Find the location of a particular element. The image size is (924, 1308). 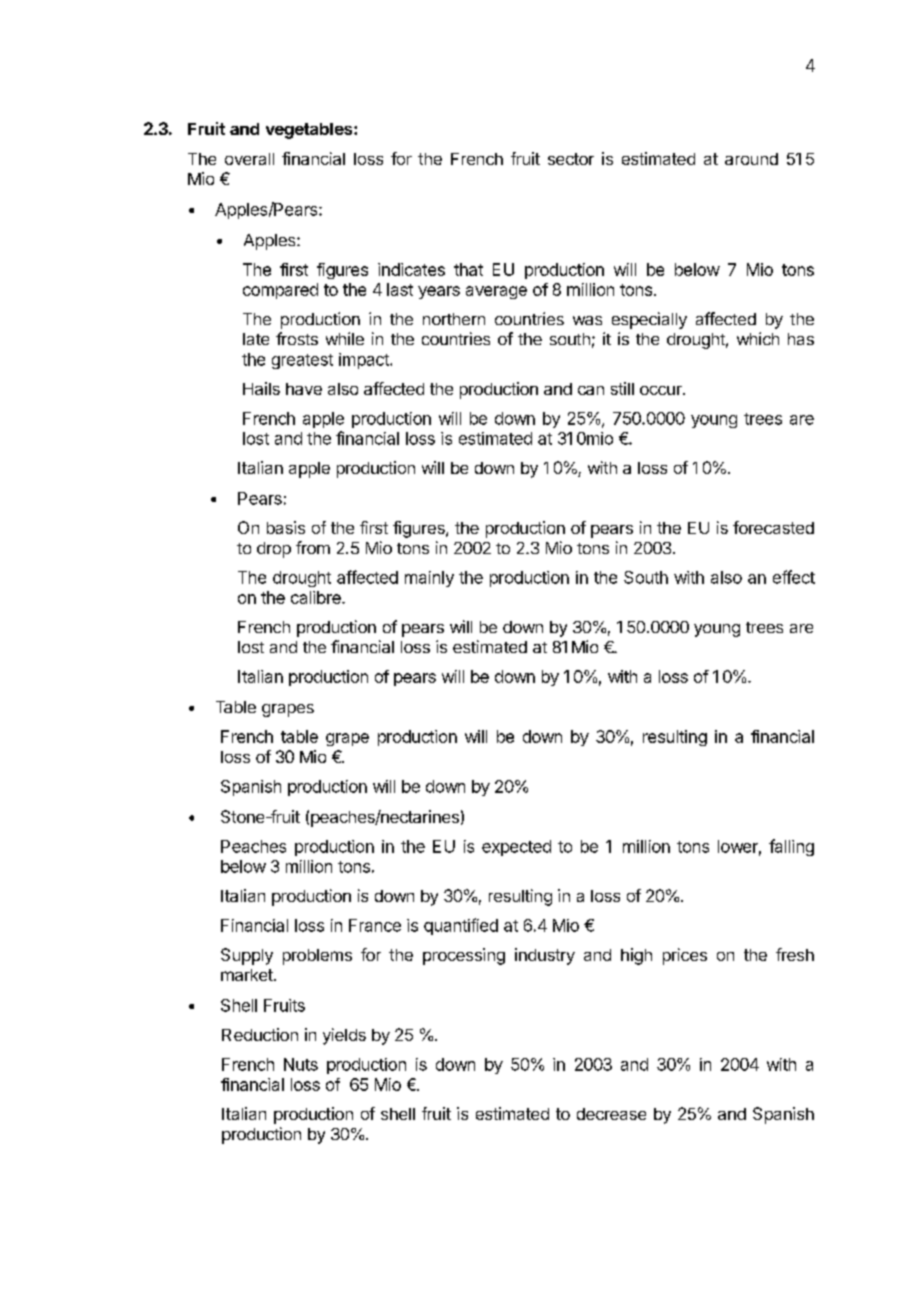

sector is located at coordinates (571, 159).
